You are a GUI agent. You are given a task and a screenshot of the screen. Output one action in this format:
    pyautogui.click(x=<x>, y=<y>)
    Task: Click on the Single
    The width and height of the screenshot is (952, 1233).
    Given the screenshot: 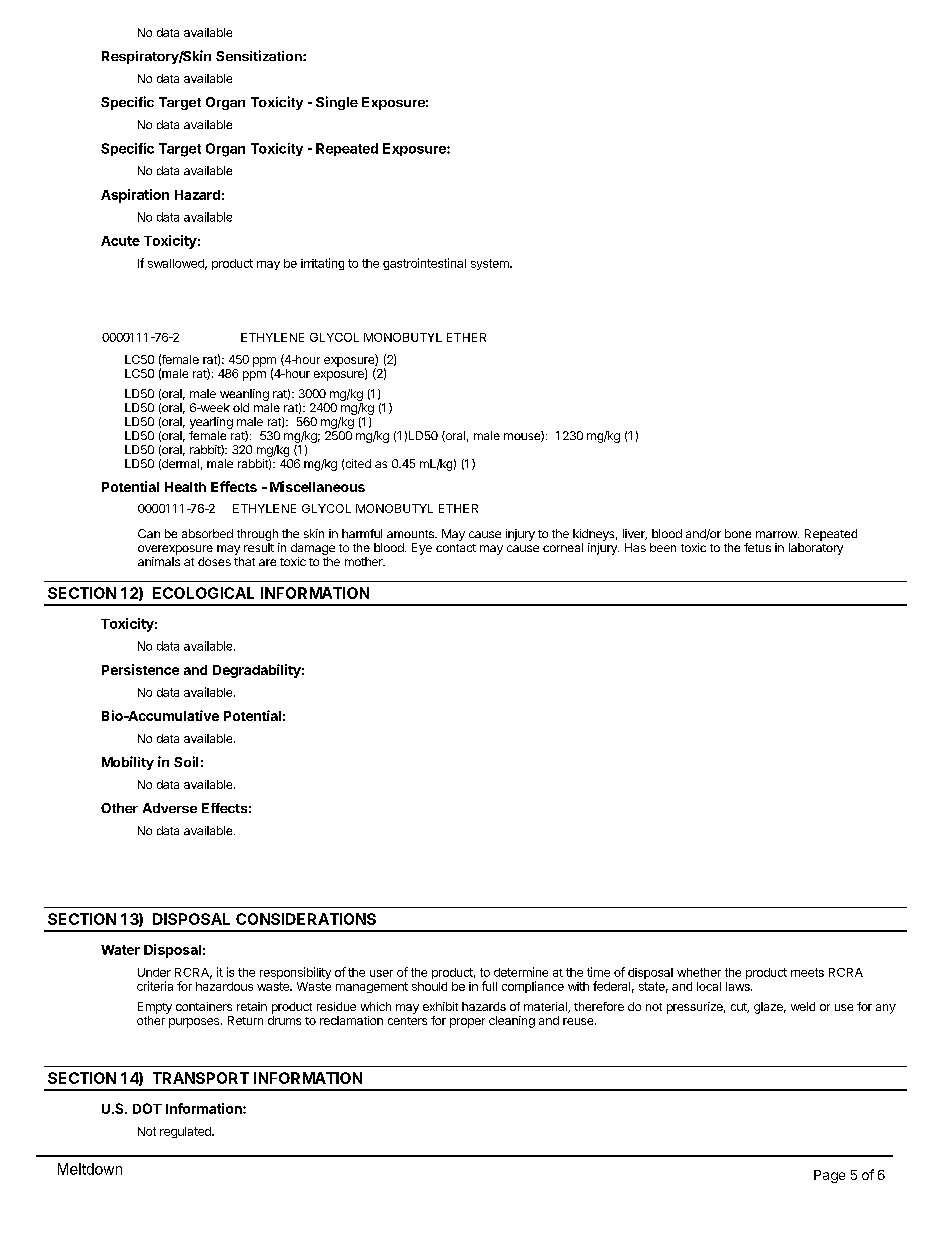 What is the action you would take?
    pyautogui.click(x=337, y=103)
